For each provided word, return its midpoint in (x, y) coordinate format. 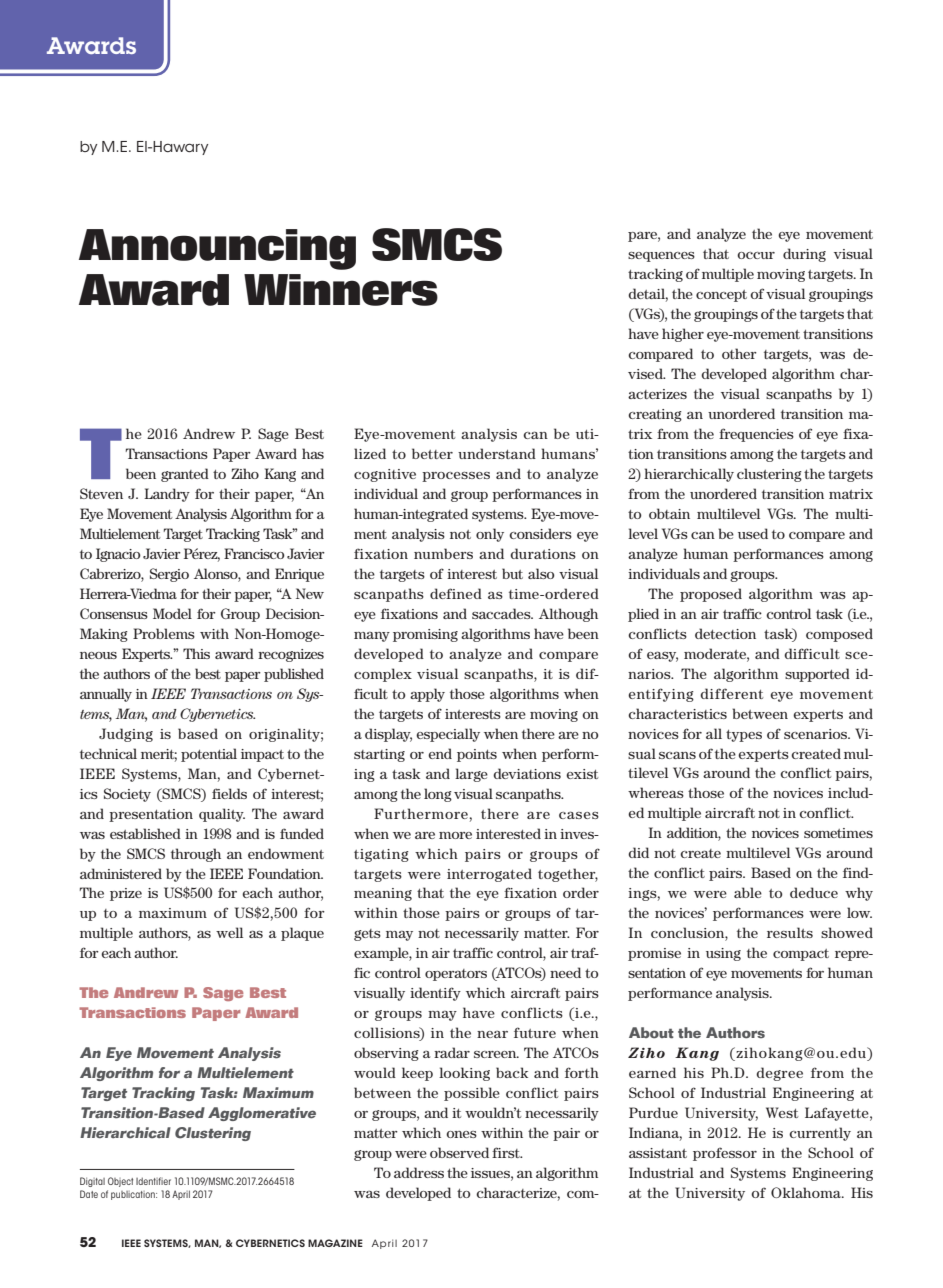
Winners (341, 290)
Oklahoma (807, 1192)
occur (756, 255)
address (419, 1172)
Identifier (153, 1181)
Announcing (217, 249)
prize (126, 894)
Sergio (169, 575)
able (748, 892)
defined (456, 593)
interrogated (489, 875)
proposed (711, 595)
